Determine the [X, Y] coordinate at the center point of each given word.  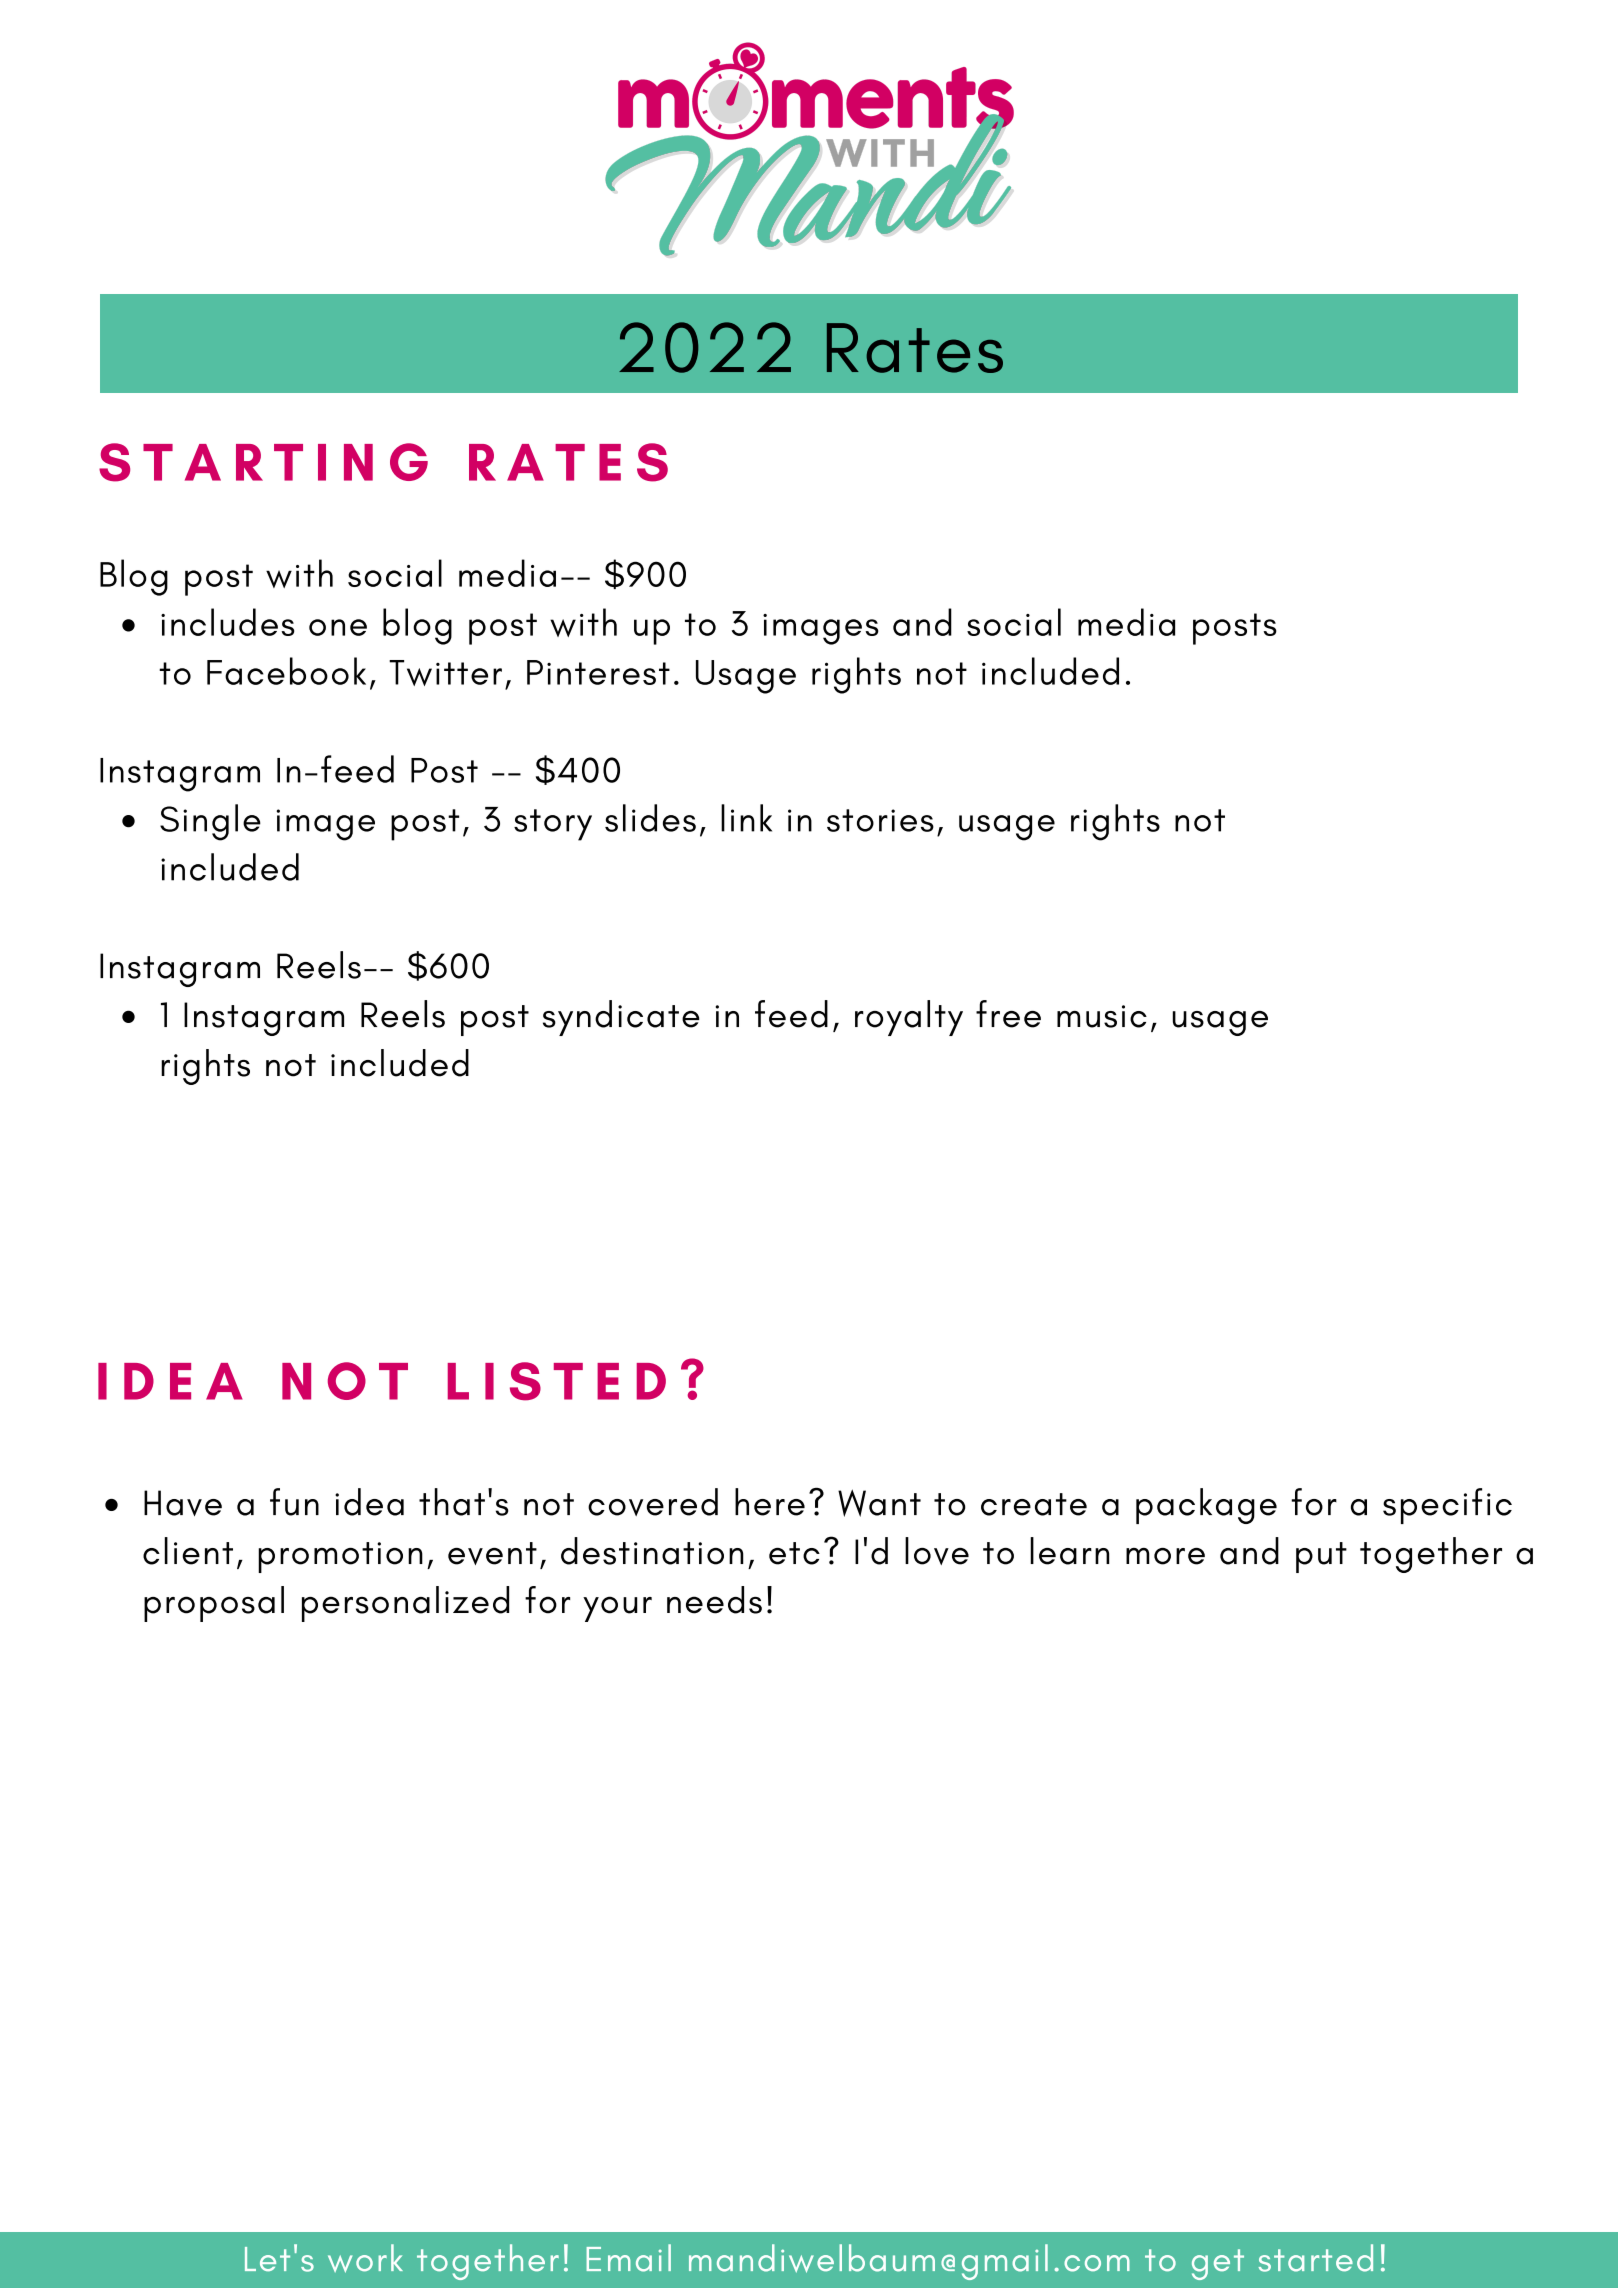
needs [714, 1600]
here [770, 1502]
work [365, 2258]
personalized [405, 1604]
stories [880, 820]
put [1321, 1557]
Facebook [286, 671]
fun [294, 1502]
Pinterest [598, 672]
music [1102, 1016]
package [1206, 1506]
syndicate [621, 1018]
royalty [909, 1018]
